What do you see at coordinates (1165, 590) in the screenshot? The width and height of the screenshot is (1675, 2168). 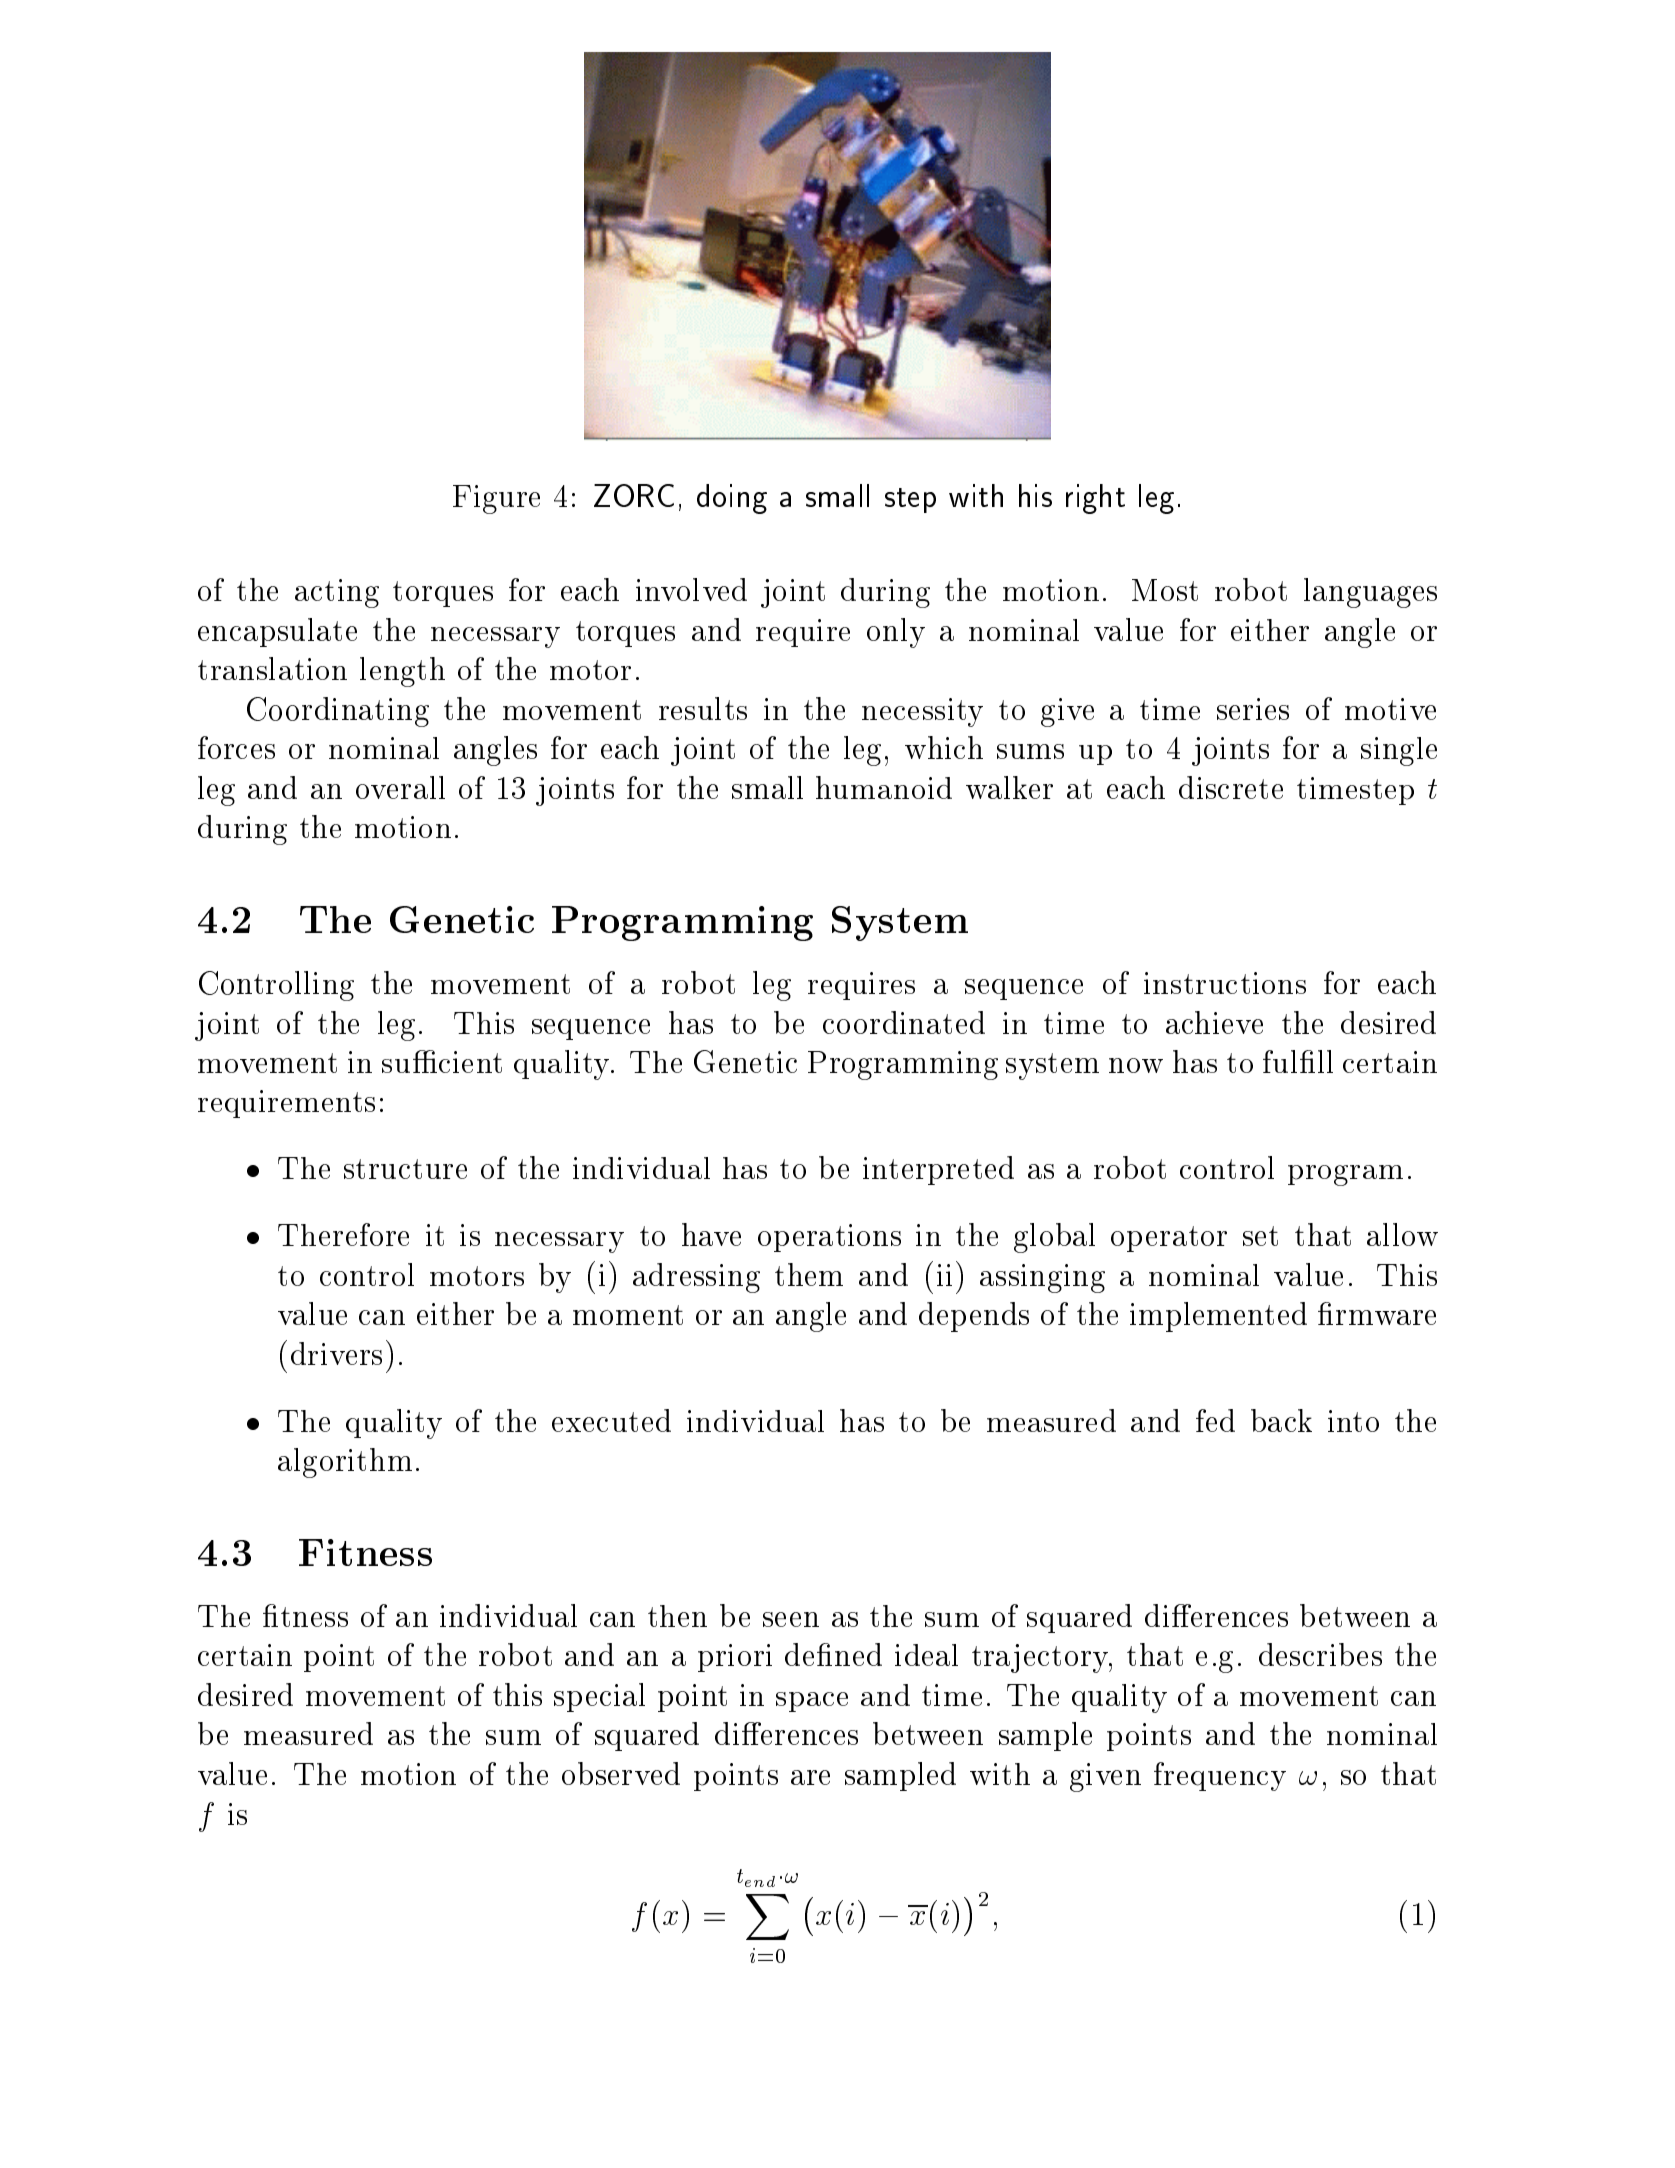 I see `Most` at bounding box center [1165, 590].
